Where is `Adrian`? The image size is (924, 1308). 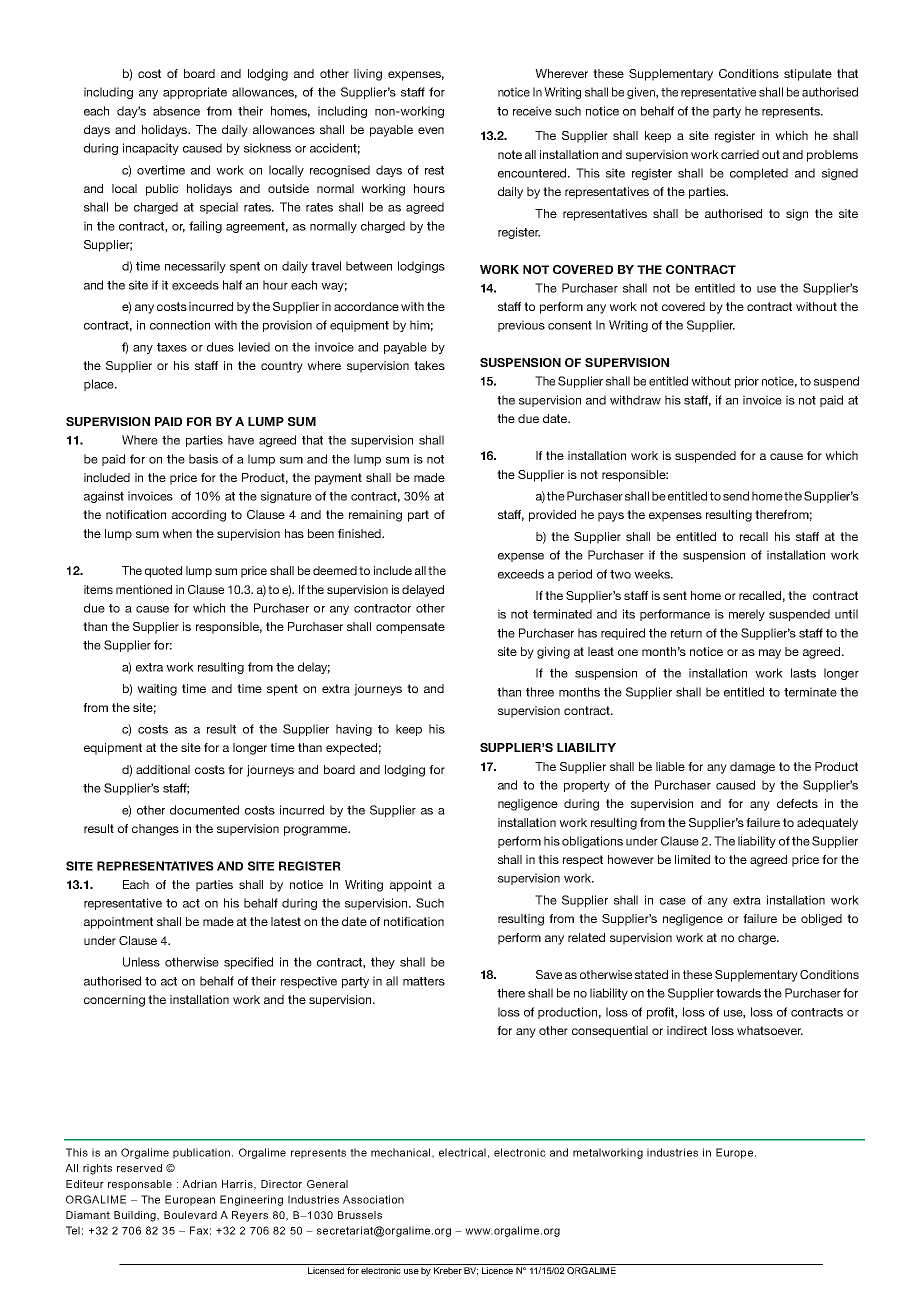 Adrian is located at coordinates (199, 1184).
